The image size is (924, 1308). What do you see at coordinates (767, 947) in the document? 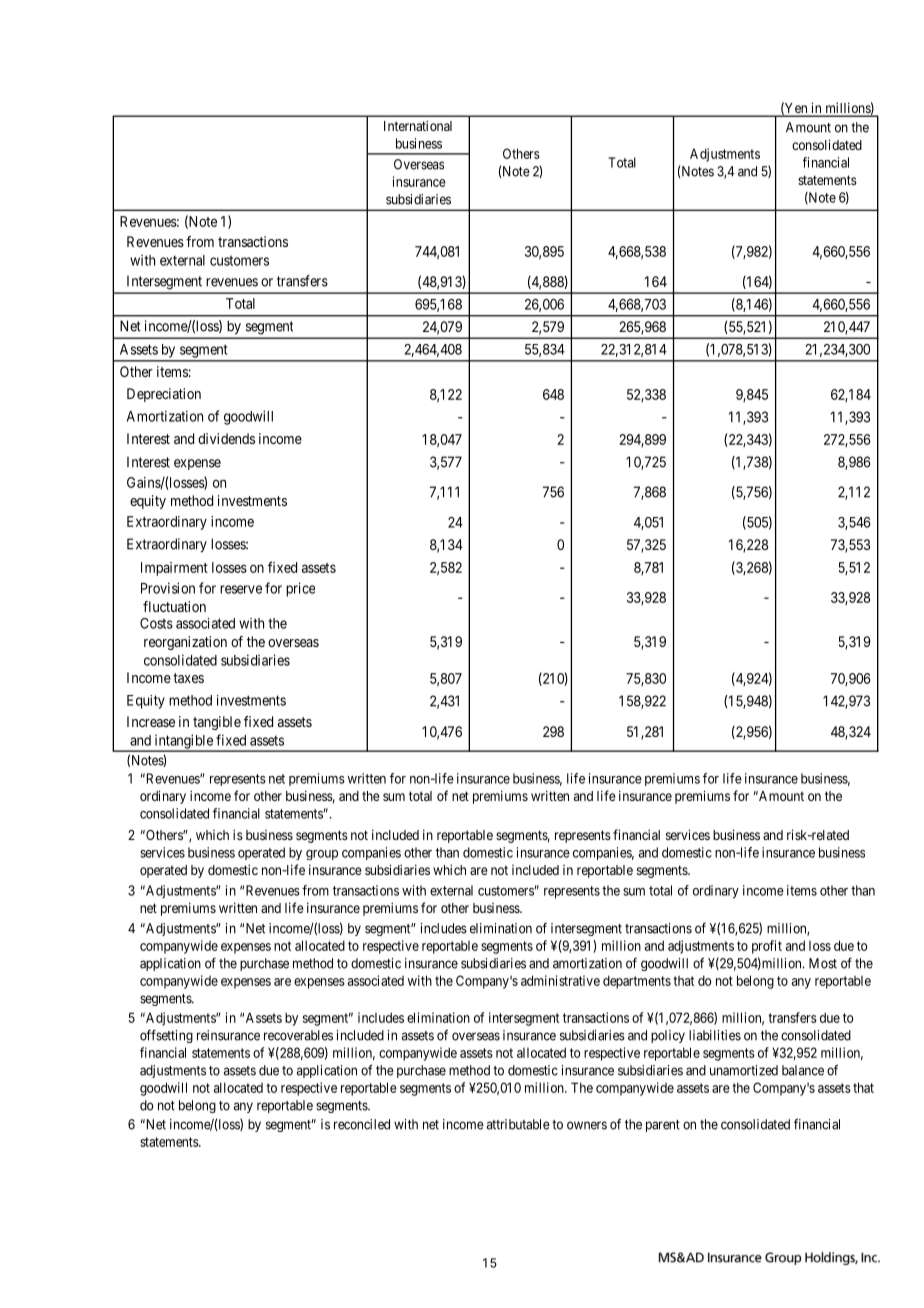
I see `profit` at bounding box center [767, 947].
